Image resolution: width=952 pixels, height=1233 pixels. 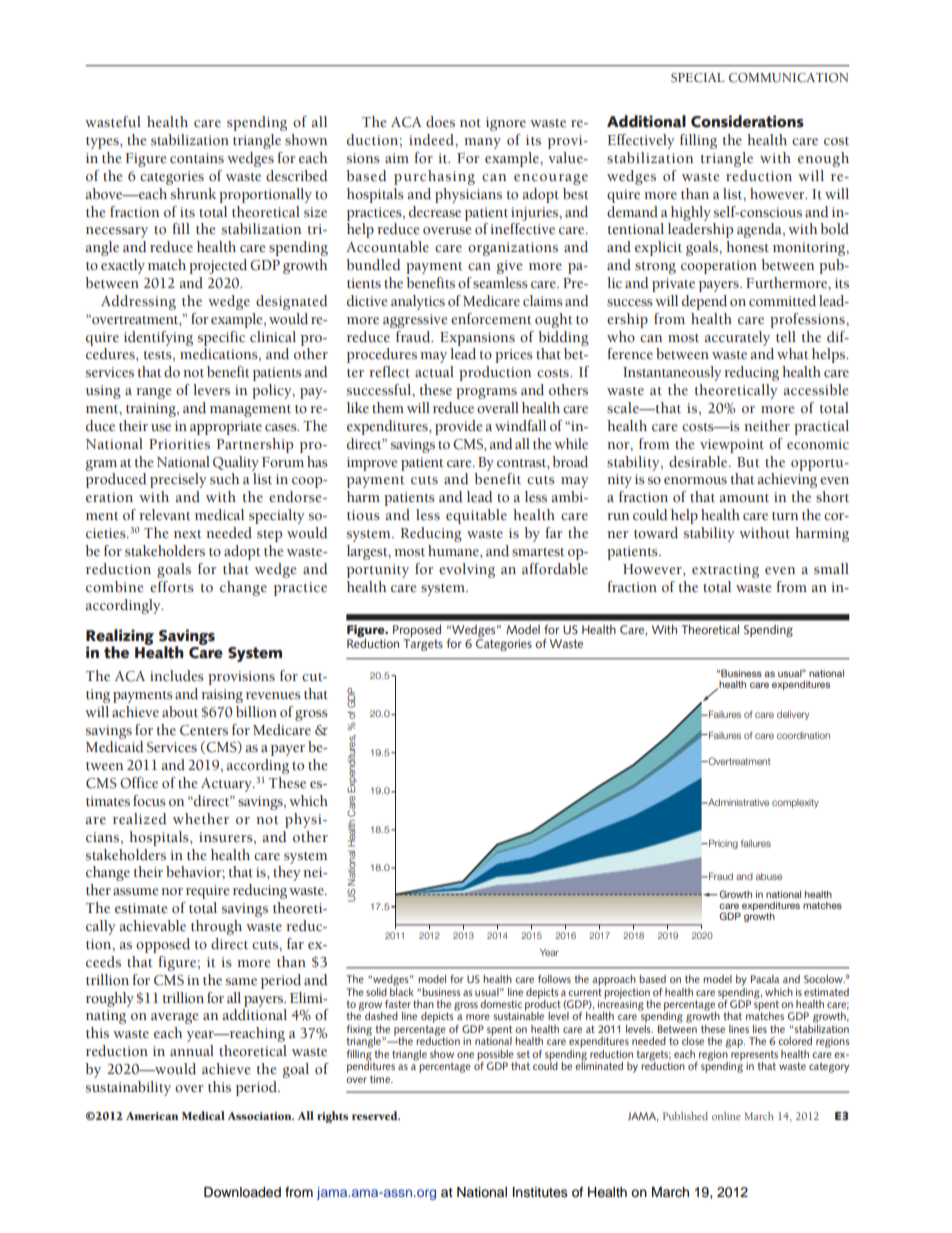 I want to click on Downloaded, so click(x=242, y=1192).
